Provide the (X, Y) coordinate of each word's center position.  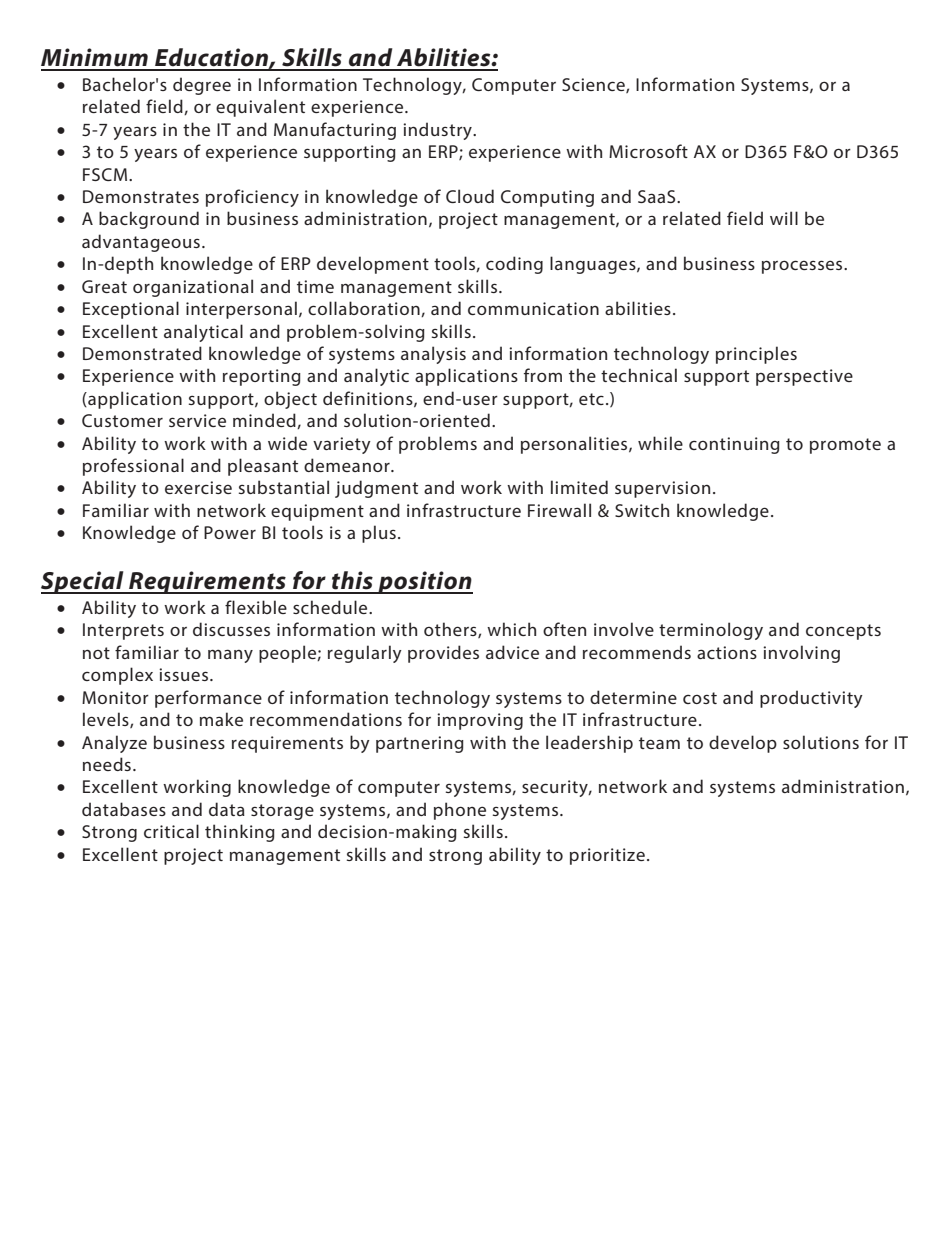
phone (460, 811)
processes (803, 267)
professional (133, 467)
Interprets (123, 631)
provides (443, 654)
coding (514, 265)
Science (594, 85)
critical (171, 831)
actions (727, 652)
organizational (193, 288)
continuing (734, 445)
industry (438, 131)
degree (202, 86)
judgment (376, 489)
